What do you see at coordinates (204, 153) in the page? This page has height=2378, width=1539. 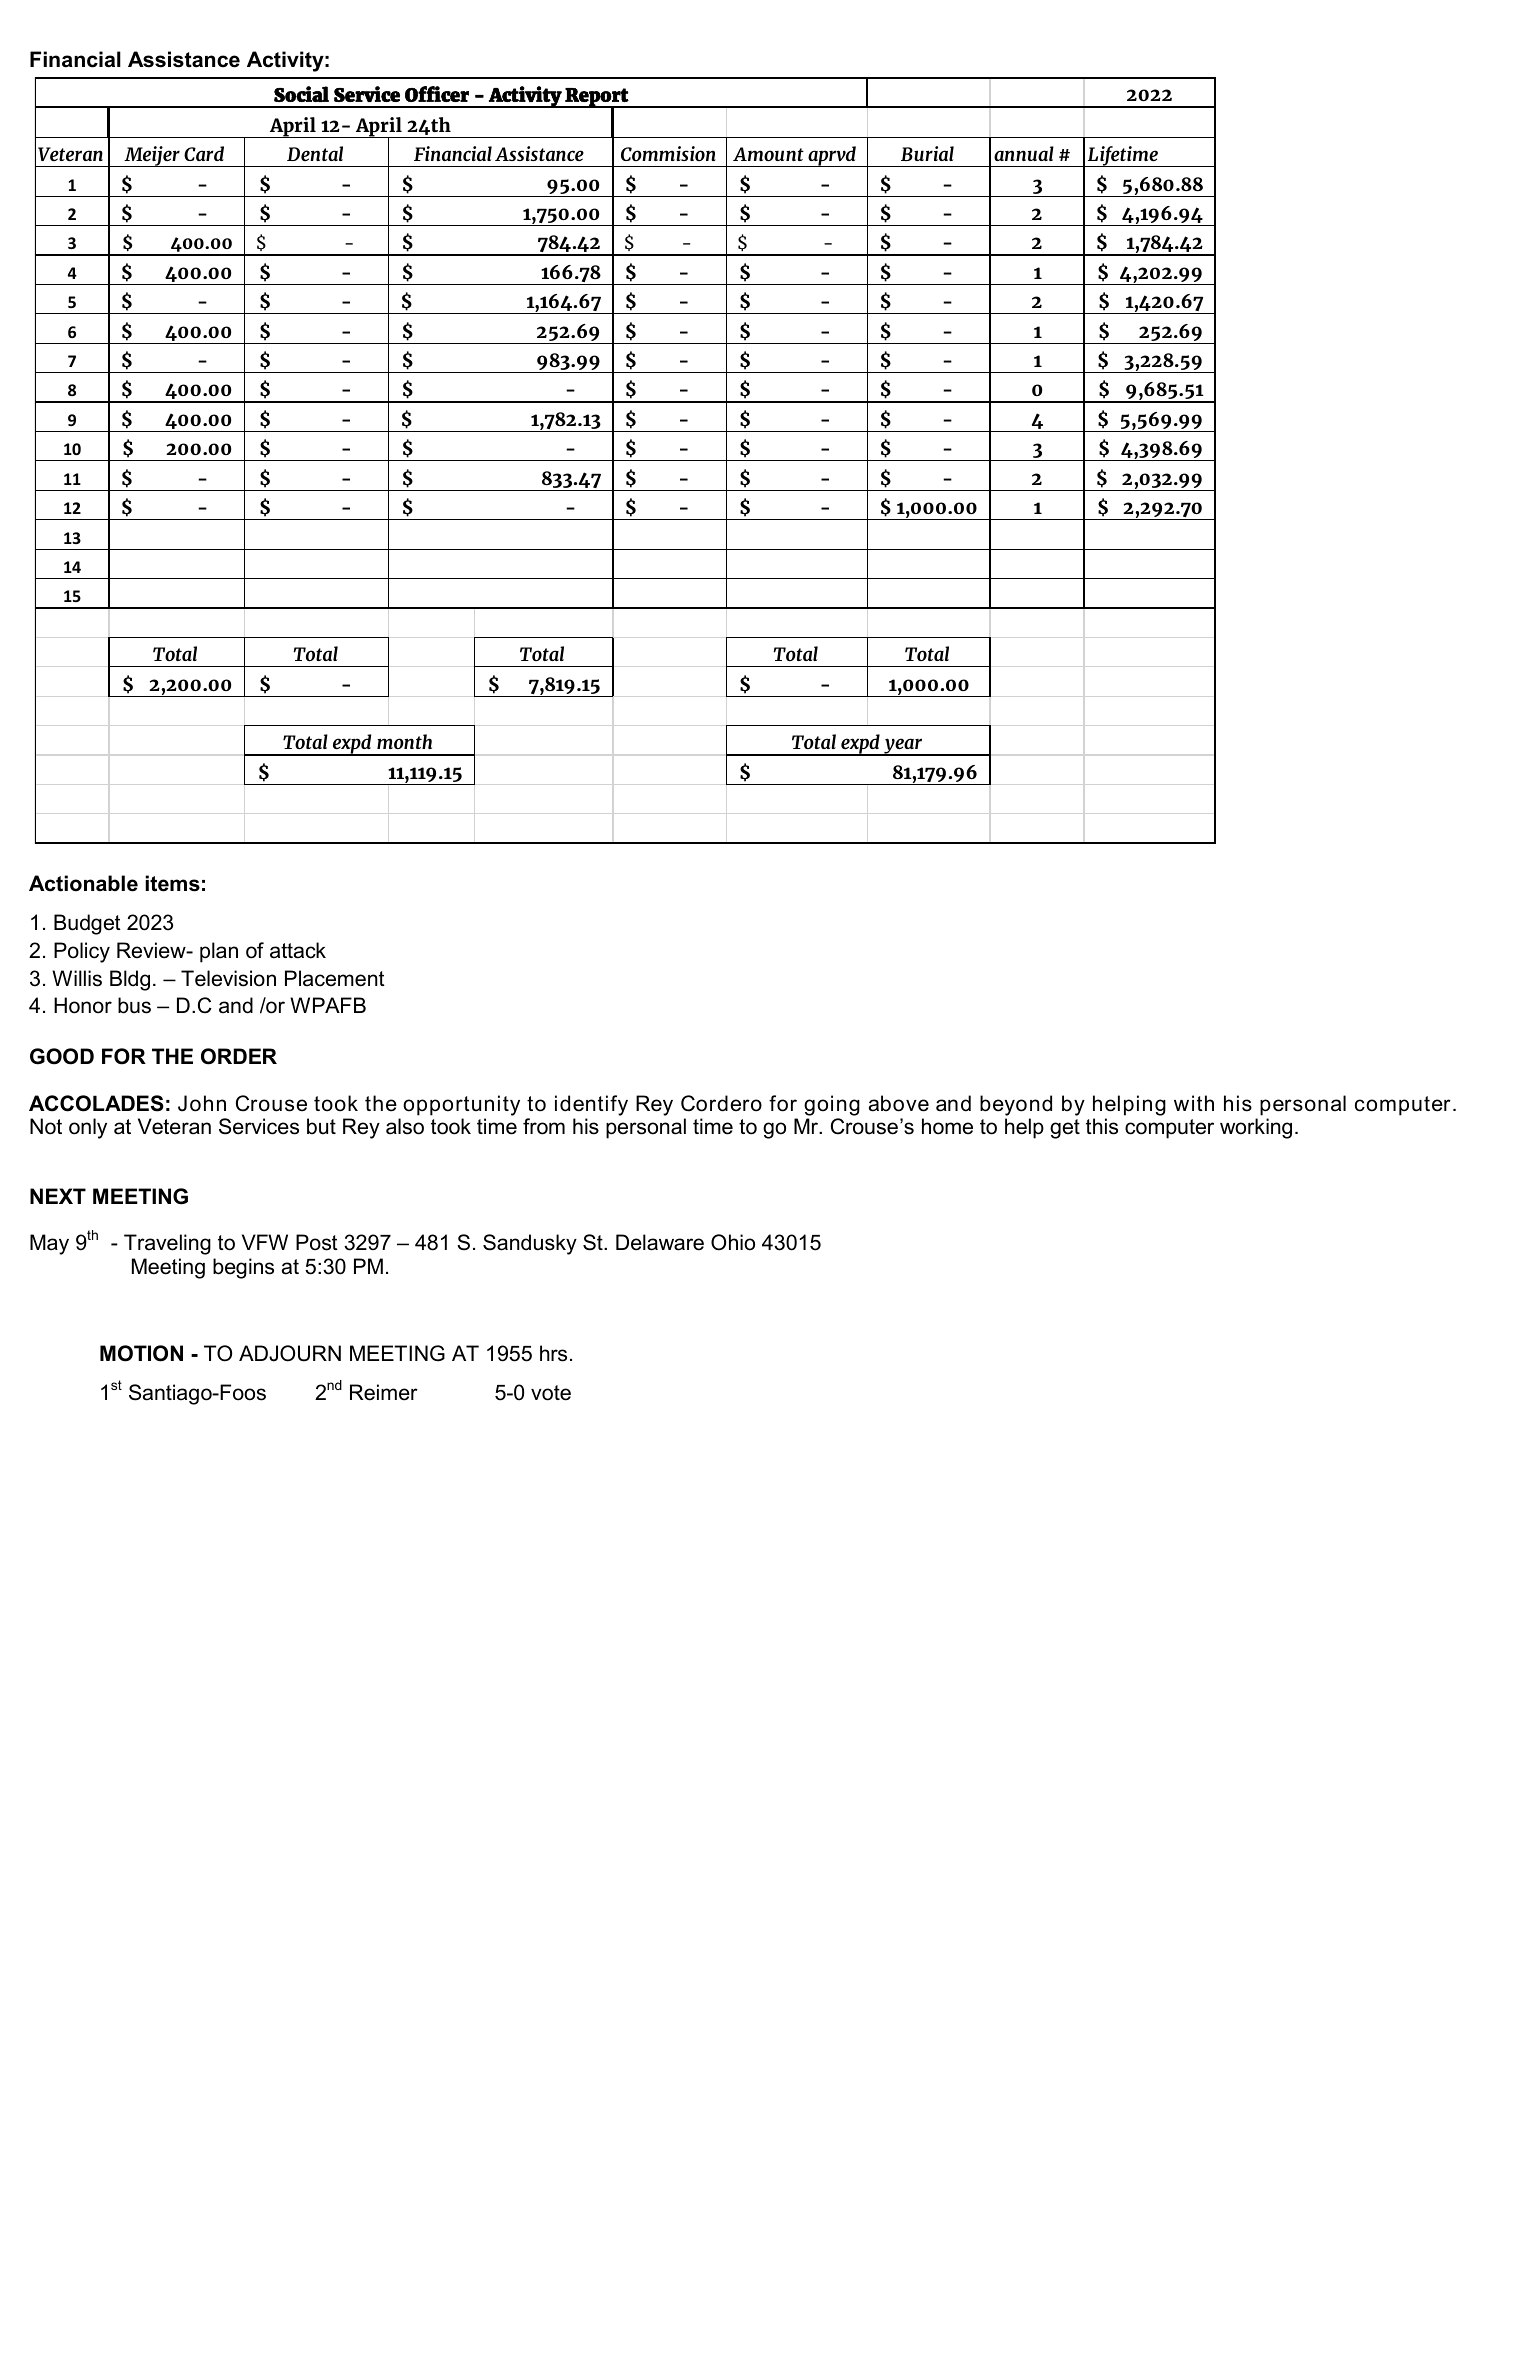 I see `Card` at bounding box center [204, 153].
